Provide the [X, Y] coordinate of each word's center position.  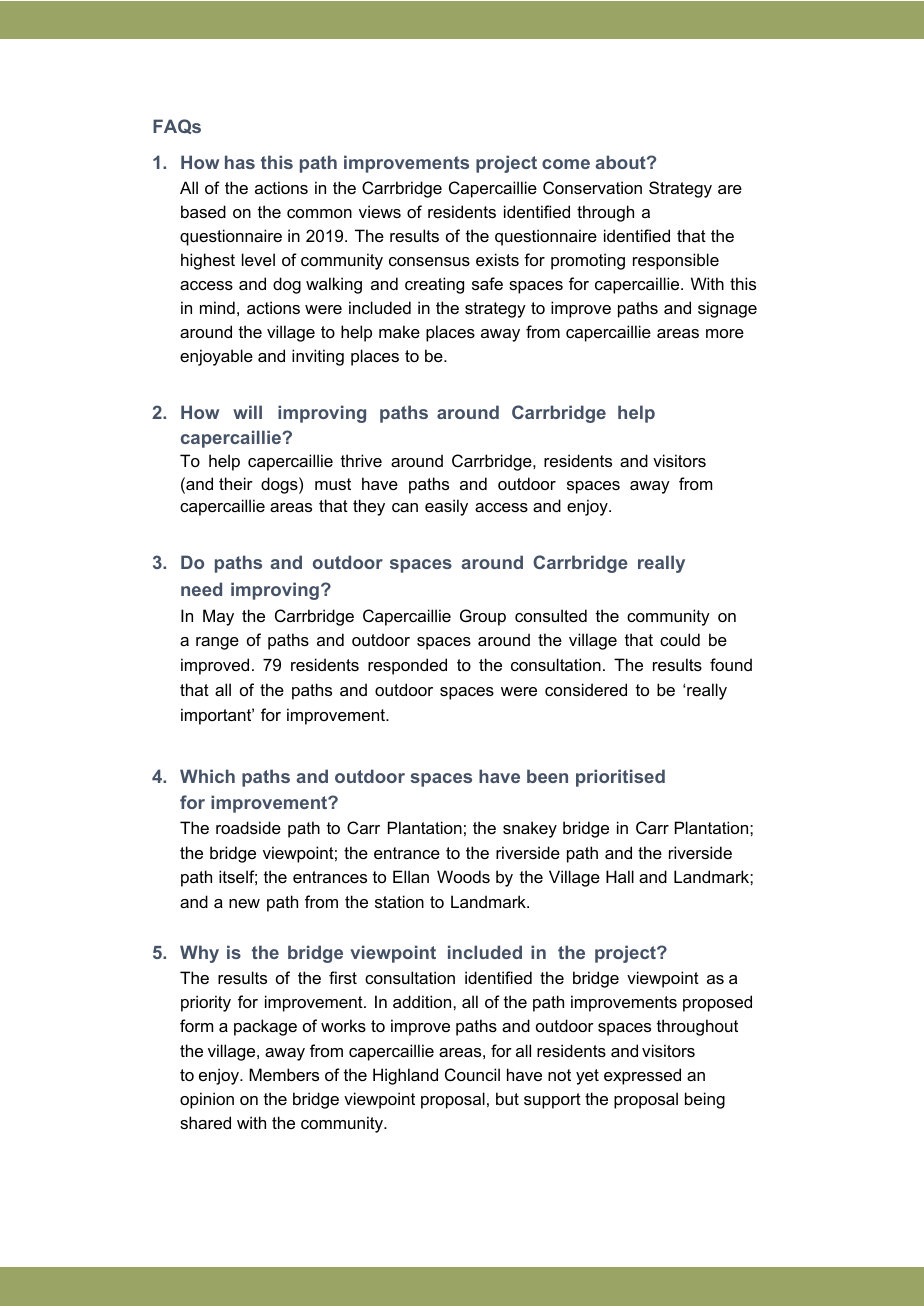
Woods [463, 876]
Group [483, 617]
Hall [620, 876]
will [247, 412]
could [680, 639]
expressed [642, 1076]
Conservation [592, 187]
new [244, 903]
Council [472, 1074]
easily [446, 507]
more [725, 333]
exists [497, 259]
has [240, 162]
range [217, 643]
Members [284, 1074]
